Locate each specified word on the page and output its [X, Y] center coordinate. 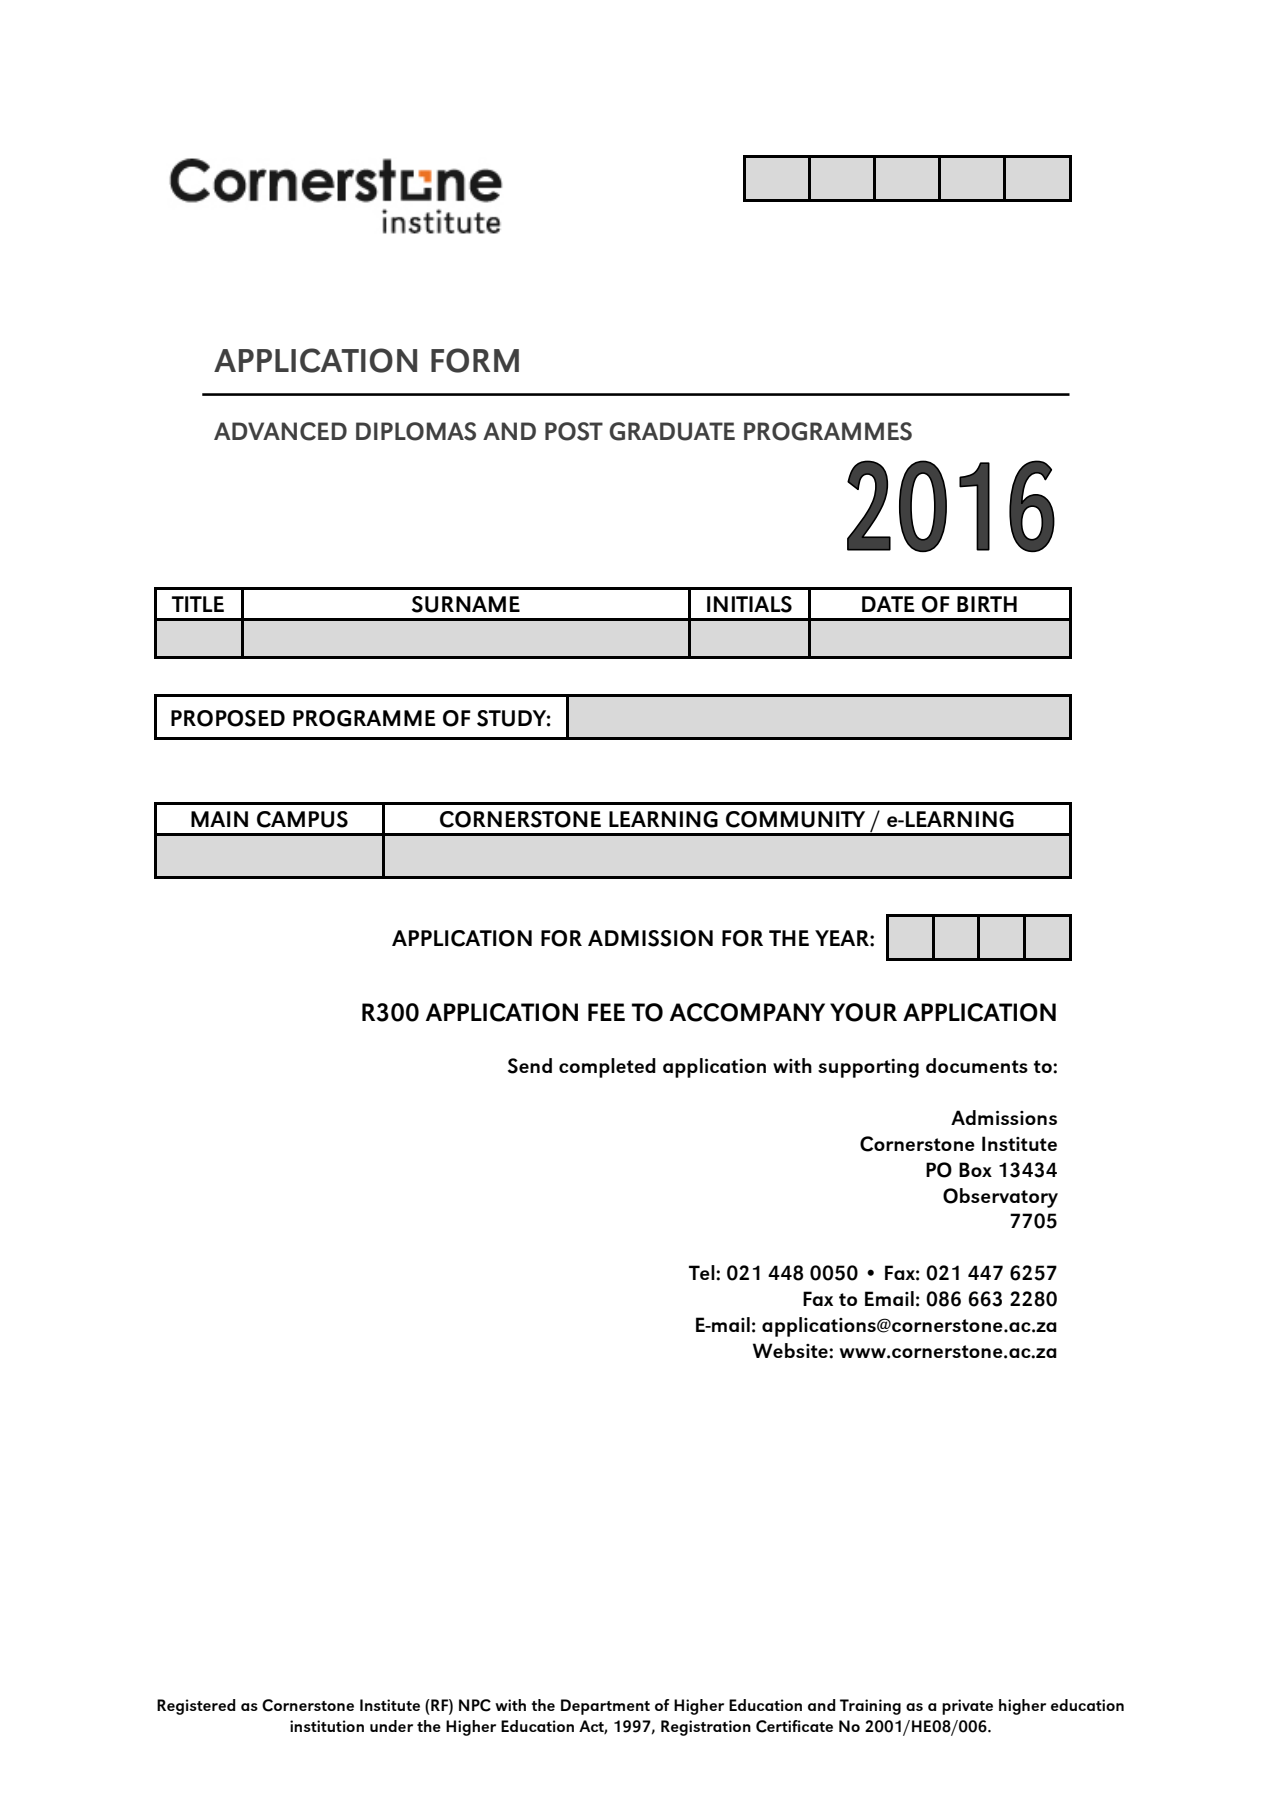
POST [574, 431]
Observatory [1000, 1198]
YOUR [863, 1012]
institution [327, 1726]
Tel [703, 1272]
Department [605, 1707]
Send [530, 1066]
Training [870, 1707]
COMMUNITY [795, 819]
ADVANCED [280, 431]
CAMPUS [302, 819]
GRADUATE [672, 431]
